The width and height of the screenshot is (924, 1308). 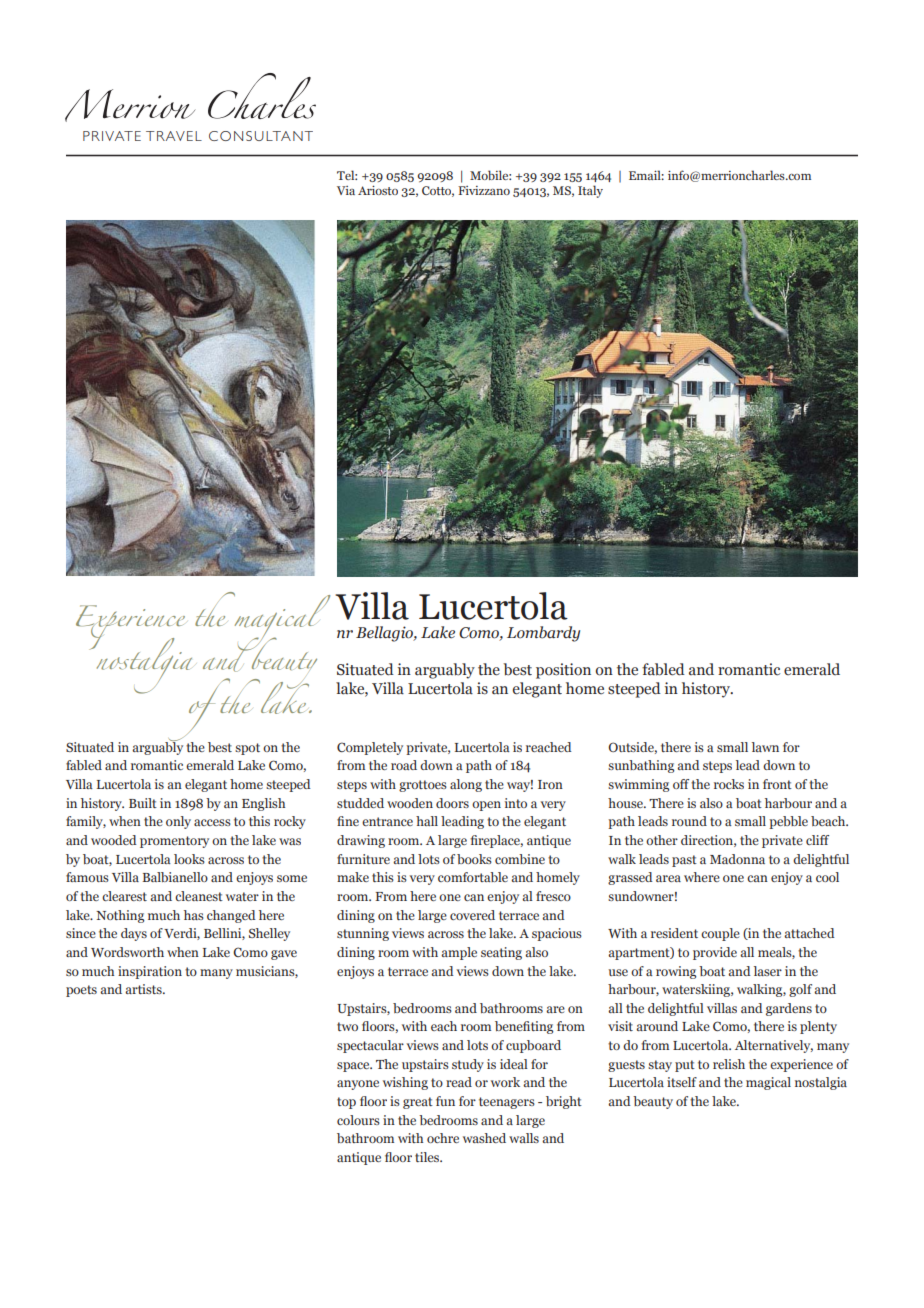 What do you see at coordinates (563, 671) in the screenshot?
I see `position` at bounding box center [563, 671].
